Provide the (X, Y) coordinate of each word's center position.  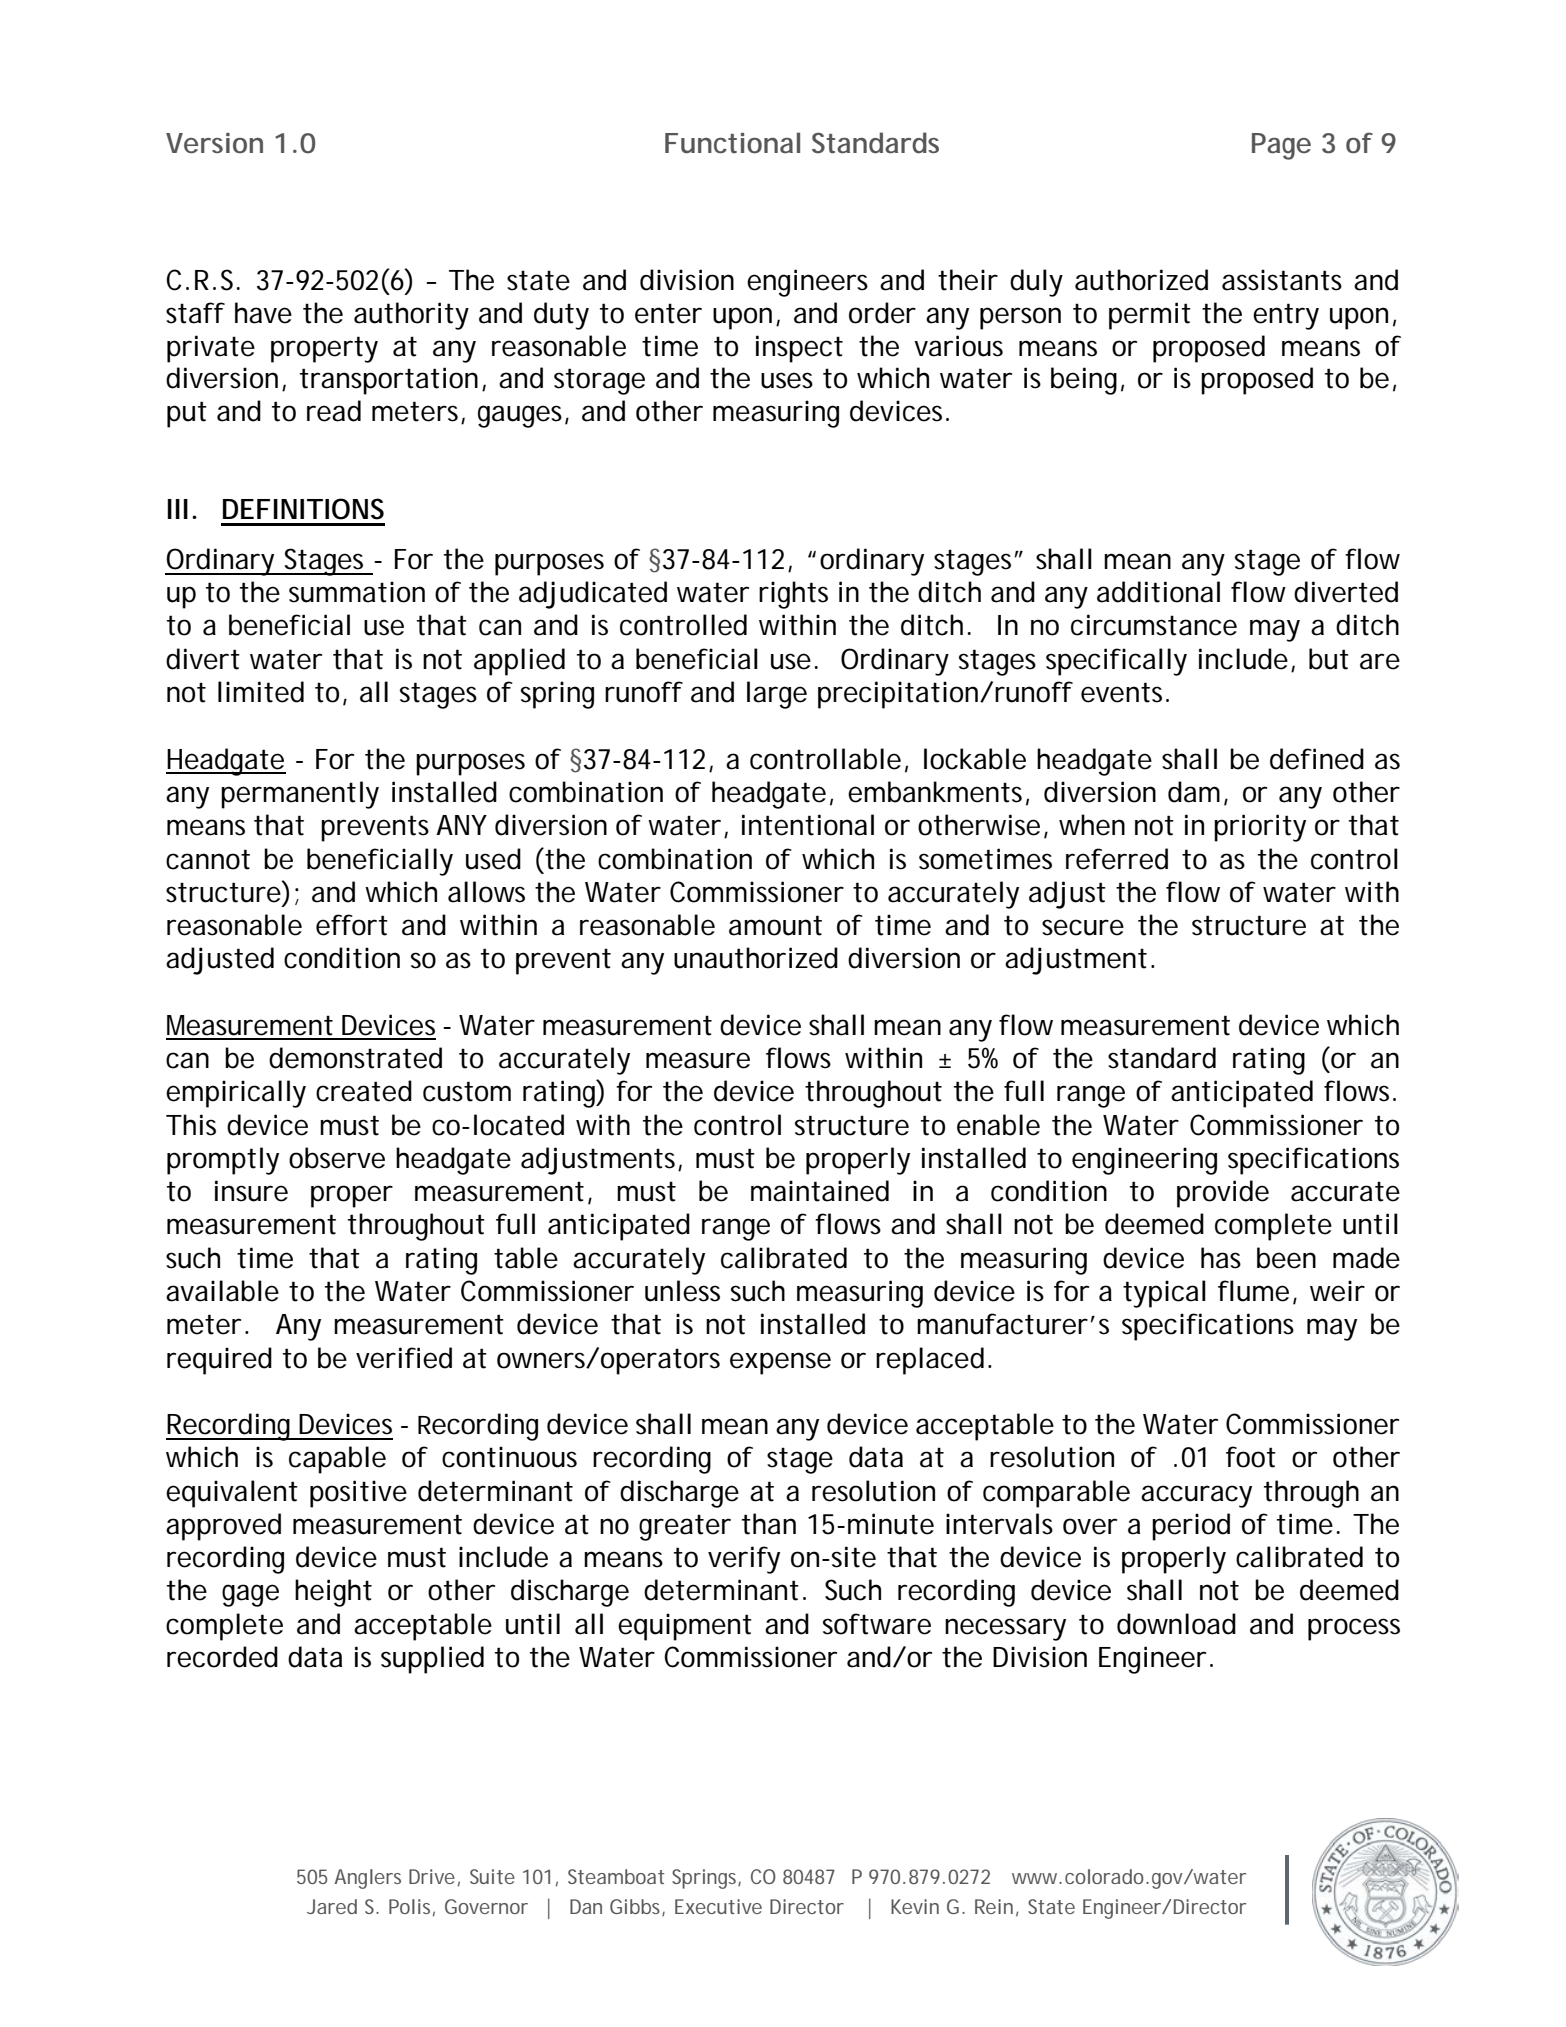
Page (1281, 146)
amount (775, 925)
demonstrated (355, 1058)
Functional (732, 143)
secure (1083, 927)
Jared (332, 1906)
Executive (718, 1906)
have (263, 313)
